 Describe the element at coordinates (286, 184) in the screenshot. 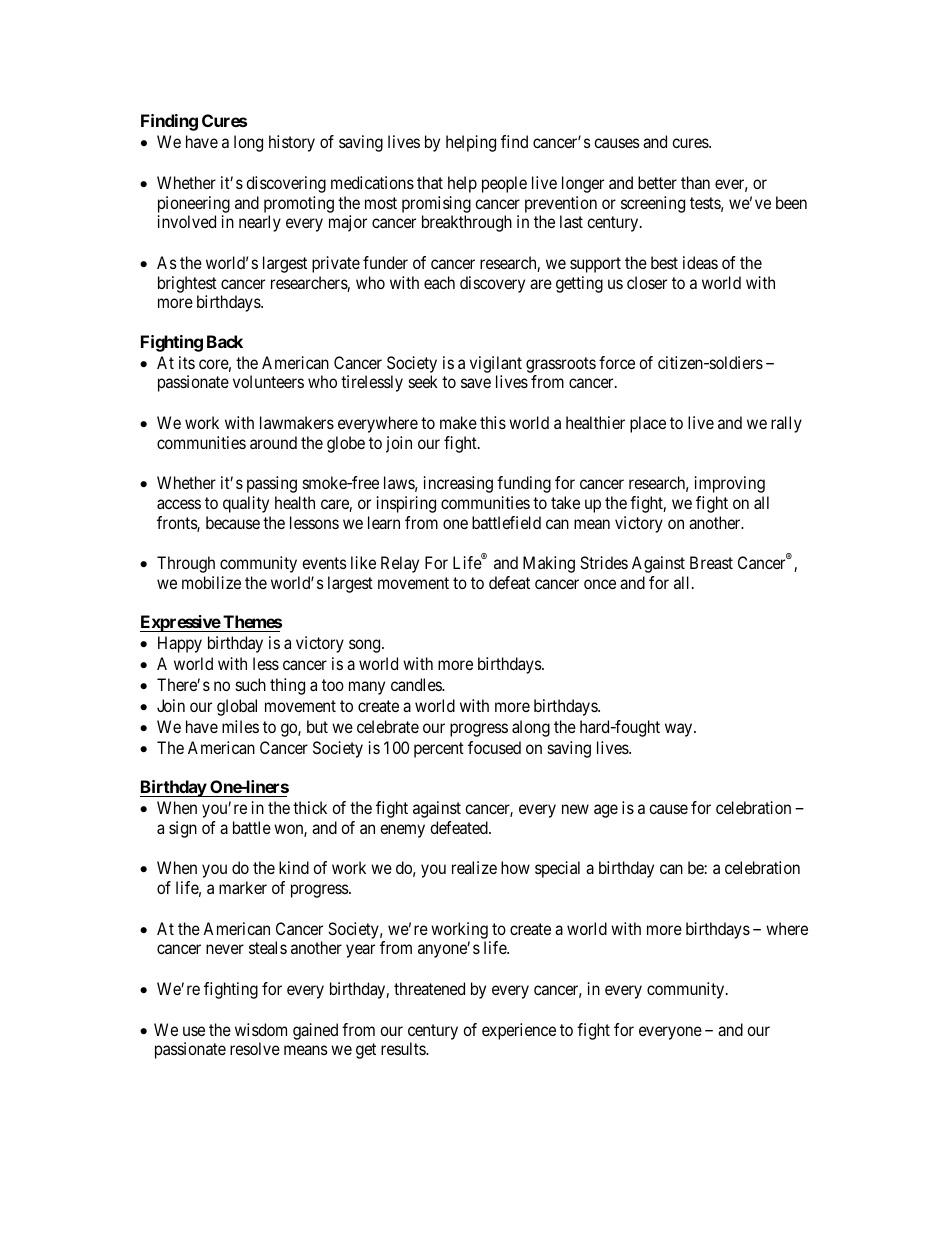

I see `discovering` at that location.
